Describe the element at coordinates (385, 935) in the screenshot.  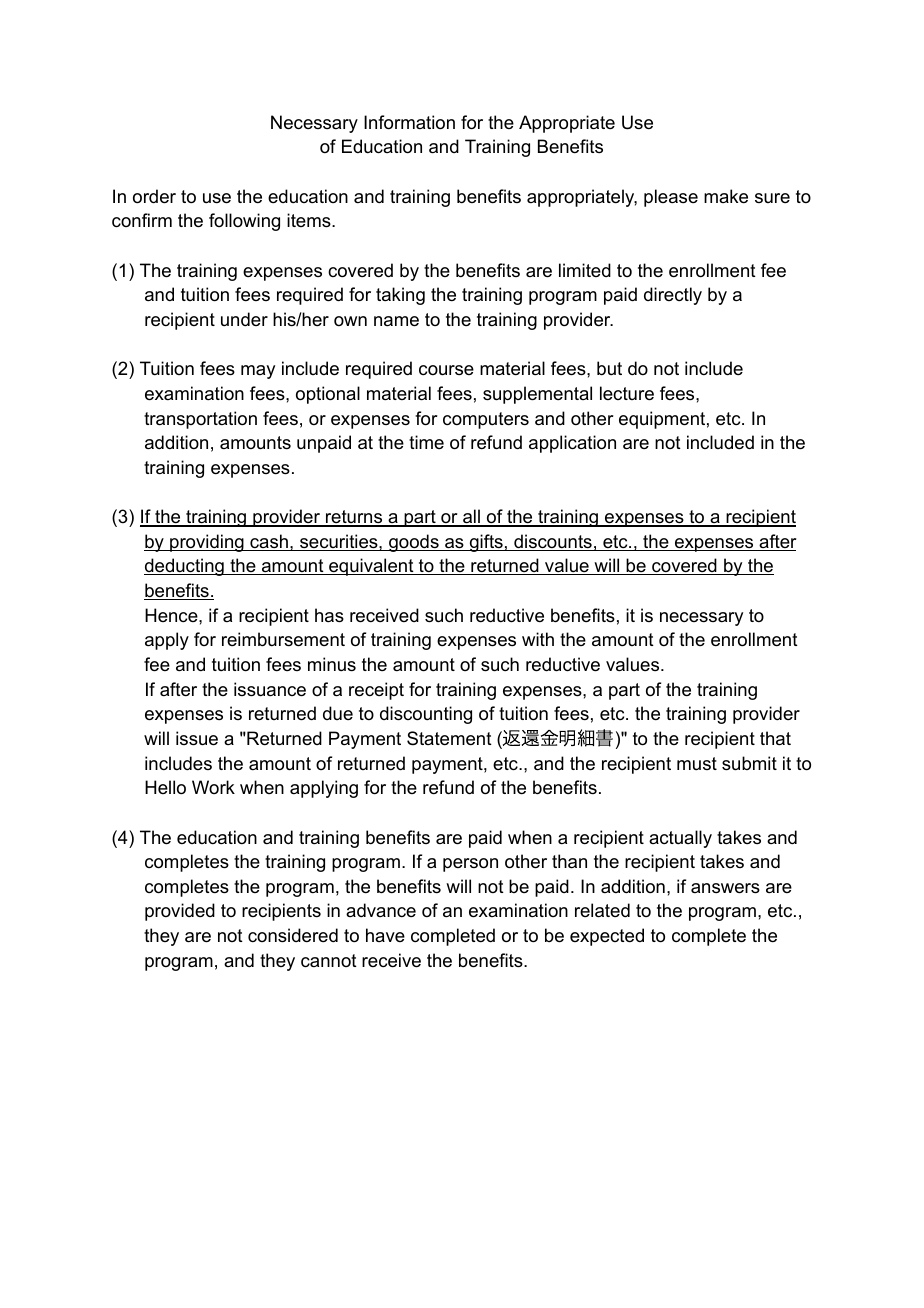
I see `have` at that location.
